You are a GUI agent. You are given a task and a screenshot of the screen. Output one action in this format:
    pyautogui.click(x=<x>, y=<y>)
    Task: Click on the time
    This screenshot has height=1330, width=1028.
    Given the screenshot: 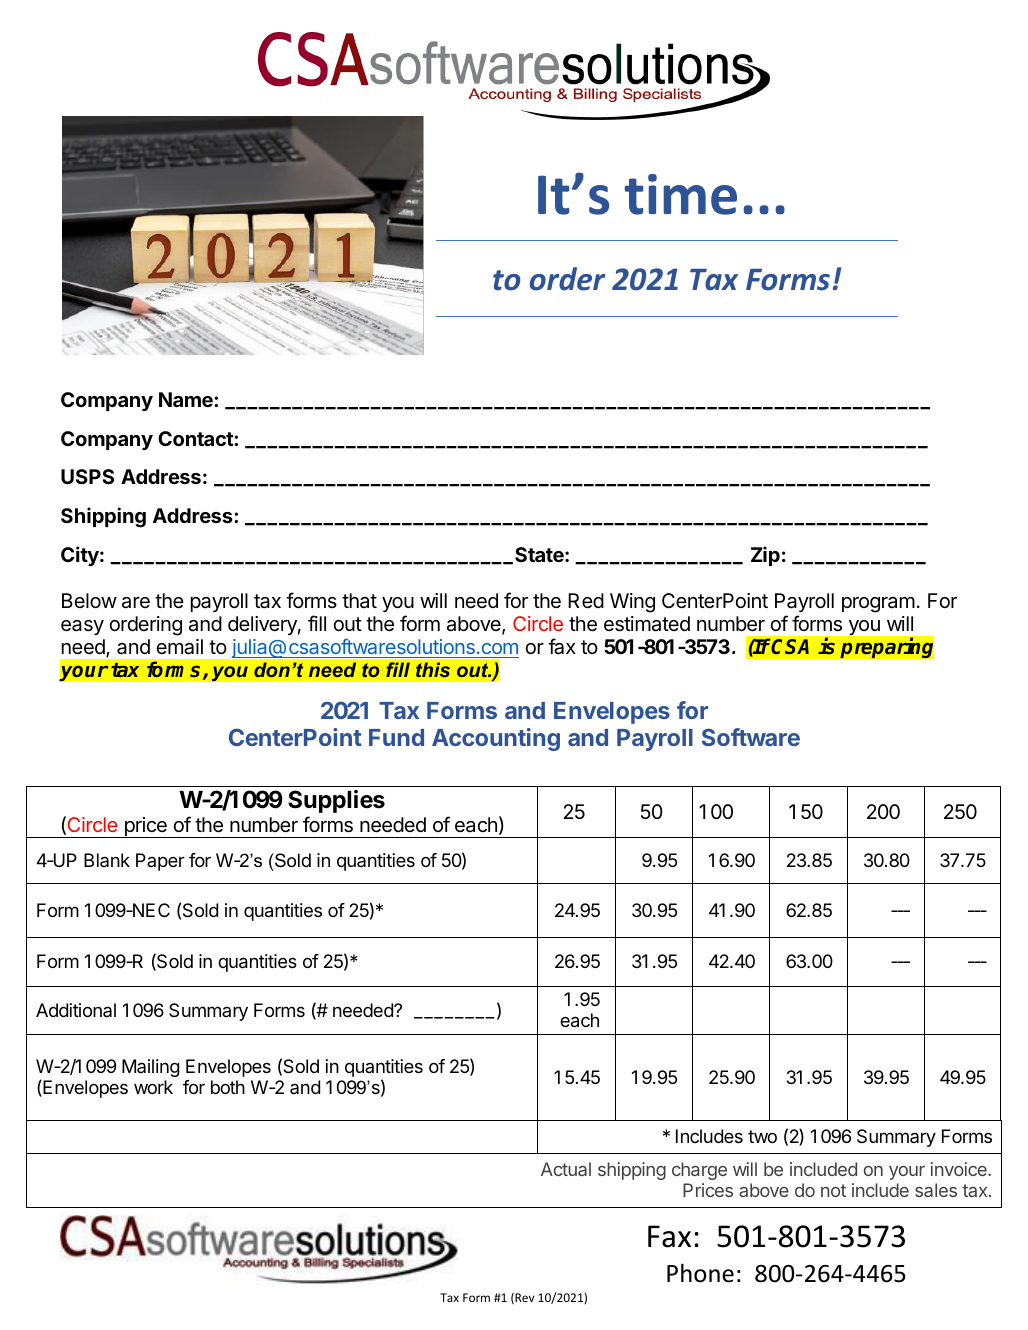 What is the action you would take?
    pyautogui.click(x=680, y=194)
